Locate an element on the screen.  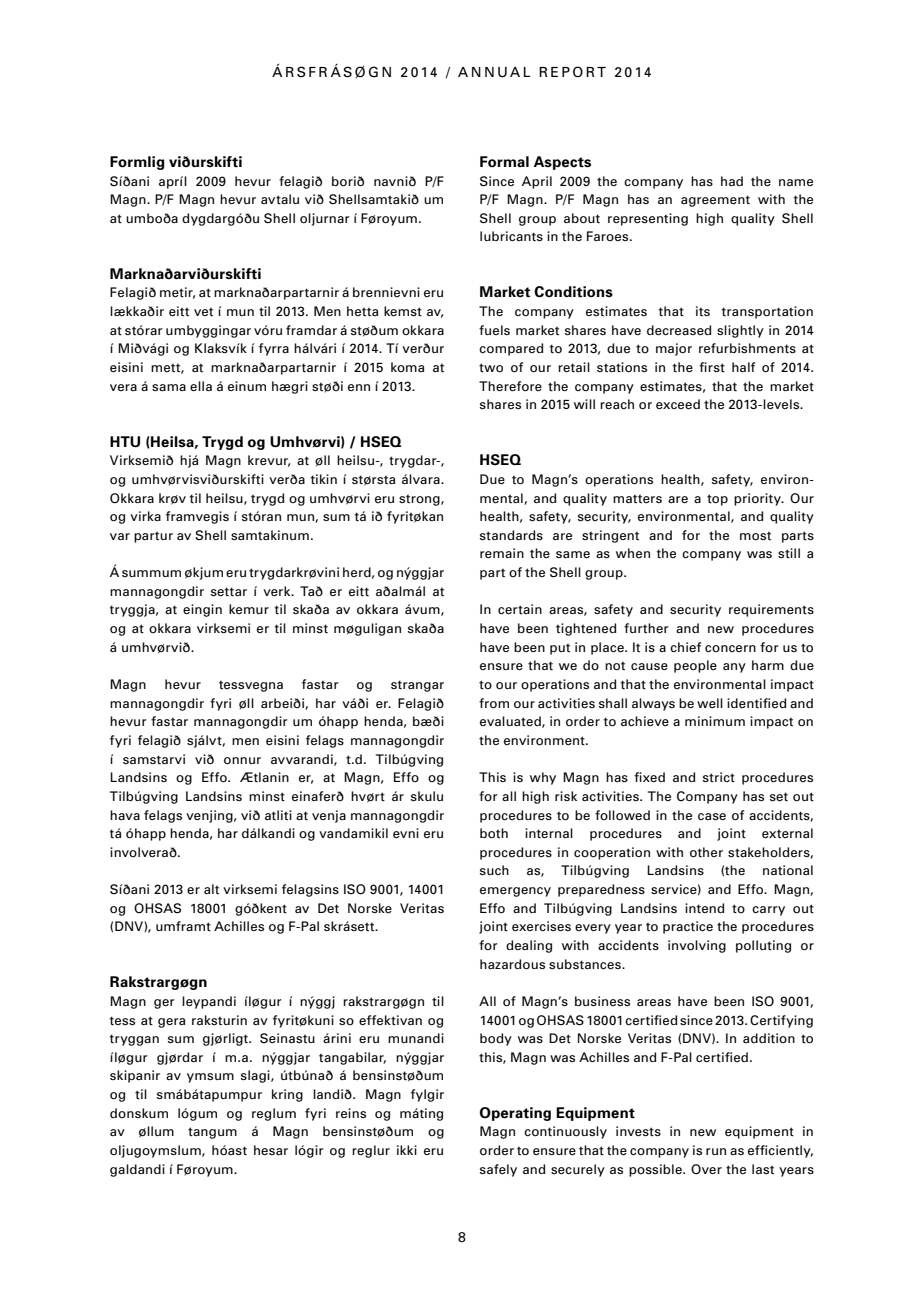
hava is located at coordinates (125, 815).
